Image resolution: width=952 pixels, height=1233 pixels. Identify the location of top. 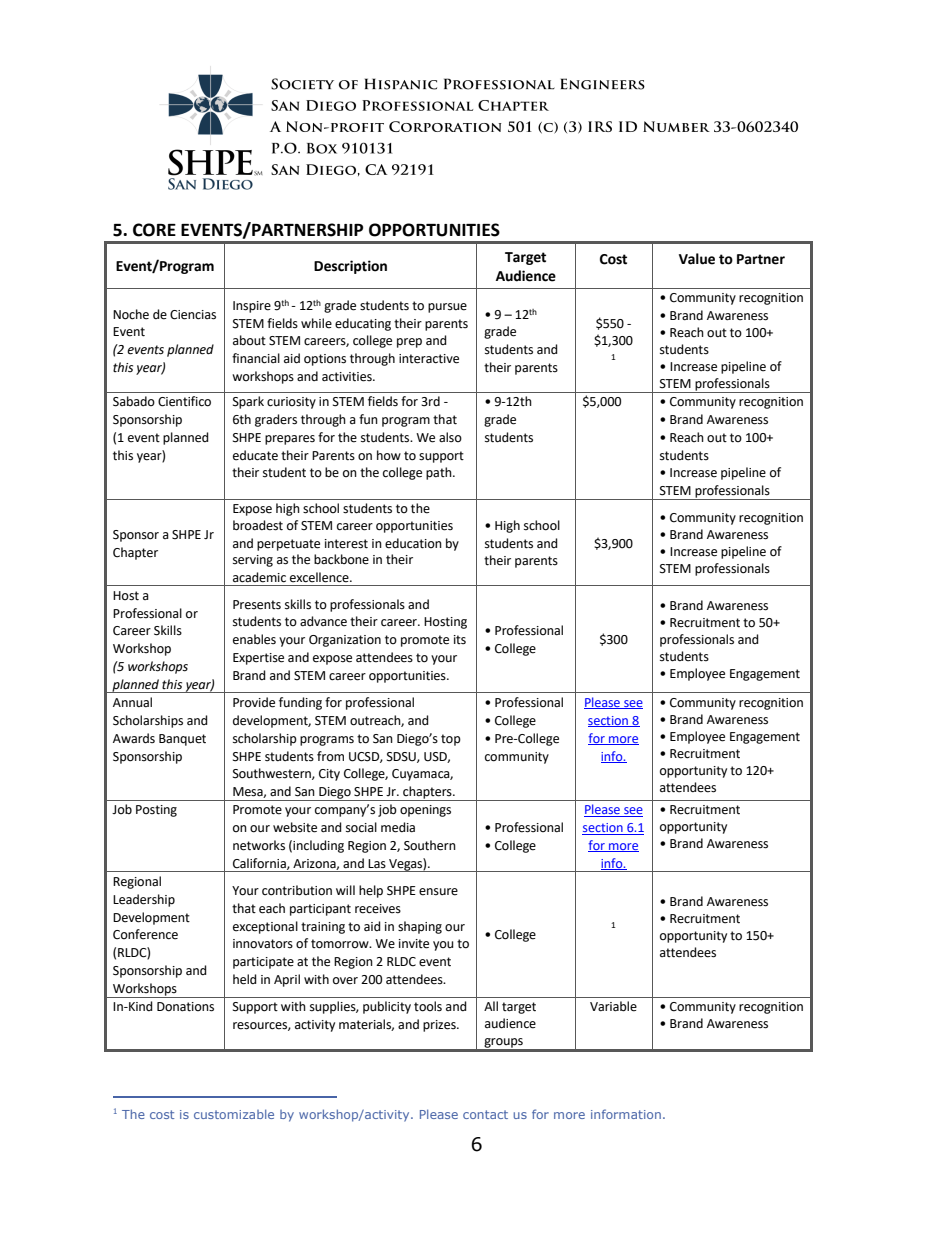
(451, 740).
